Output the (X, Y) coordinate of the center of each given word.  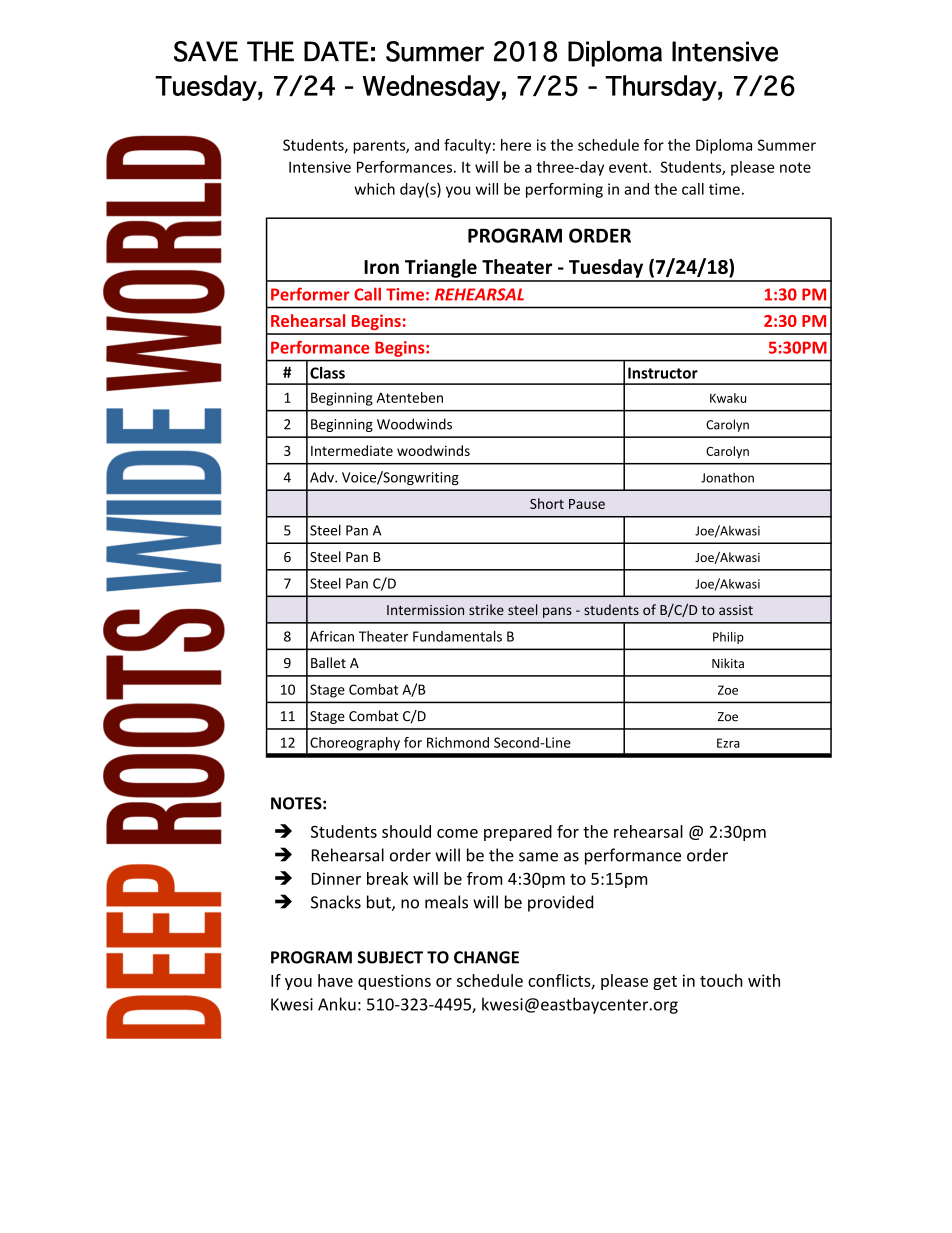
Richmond (458, 742)
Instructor (663, 373)
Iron (381, 267)
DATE (336, 51)
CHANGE (486, 957)
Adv (323, 477)
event (629, 167)
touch (721, 980)
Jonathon (727, 478)
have (335, 980)
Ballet (328, 662)
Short (547, 503)
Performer (310, 294)
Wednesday (431, 88)
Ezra (728, 743)
